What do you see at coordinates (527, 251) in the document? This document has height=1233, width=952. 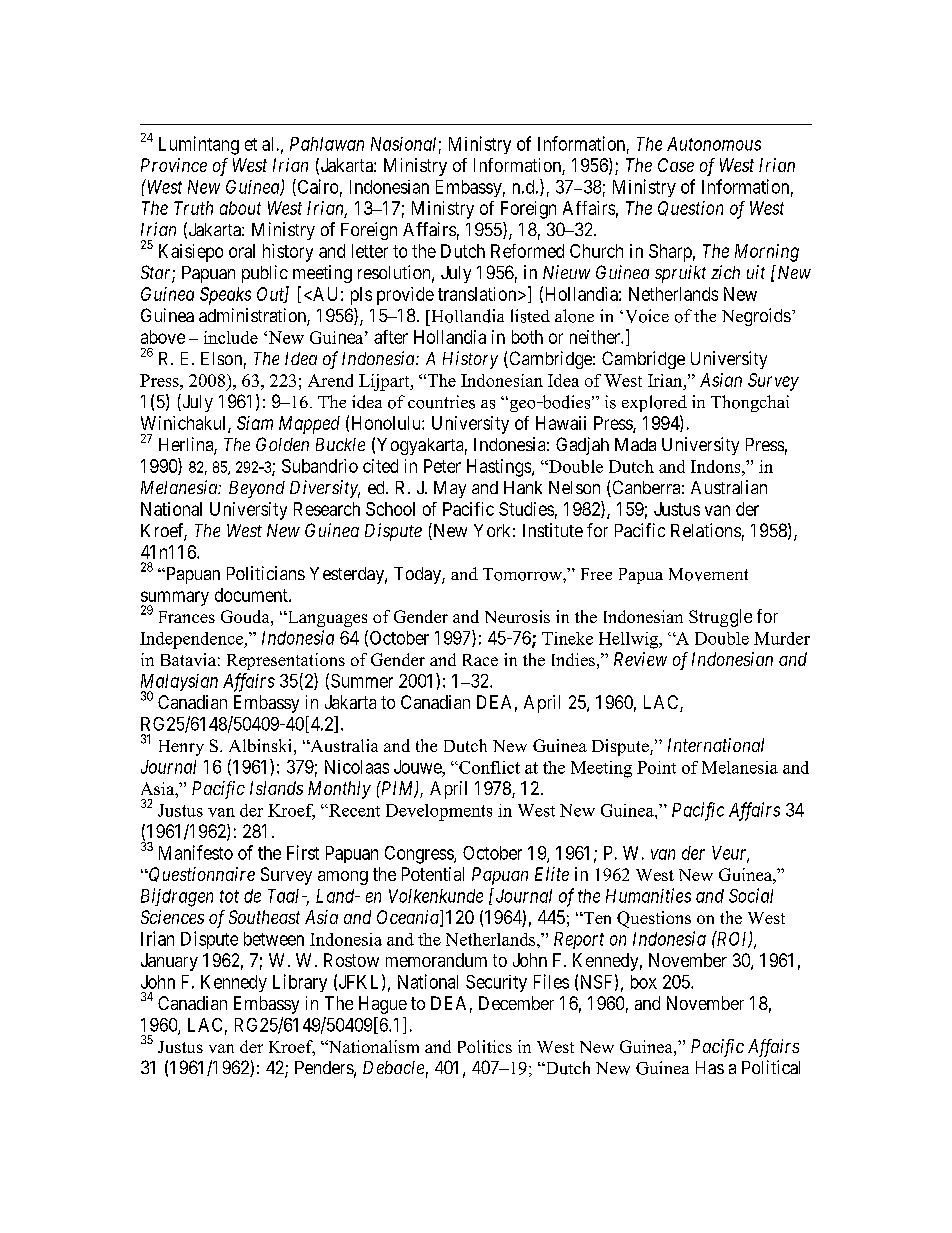 I see `Reformed` at bounding box center [527, 251].
